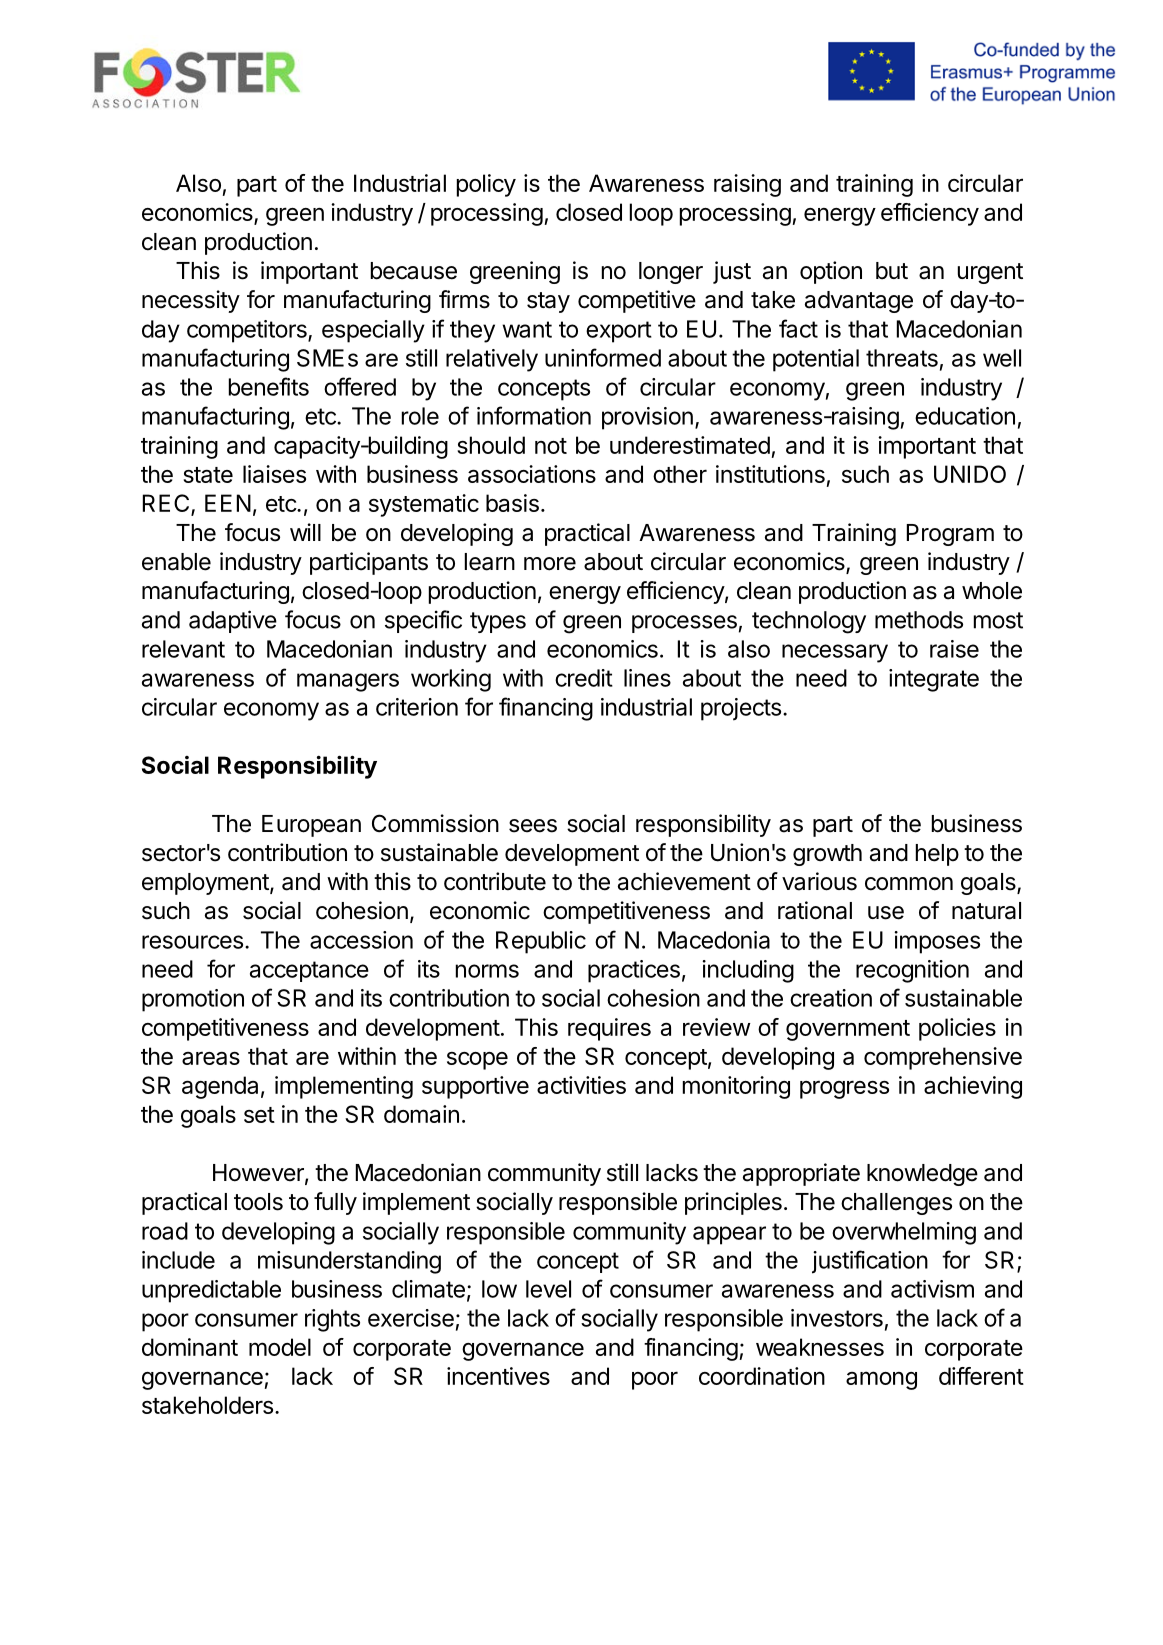 The height and width of the screenshot is (1645, 1163). I want to click on among, so click(881, 1380).
